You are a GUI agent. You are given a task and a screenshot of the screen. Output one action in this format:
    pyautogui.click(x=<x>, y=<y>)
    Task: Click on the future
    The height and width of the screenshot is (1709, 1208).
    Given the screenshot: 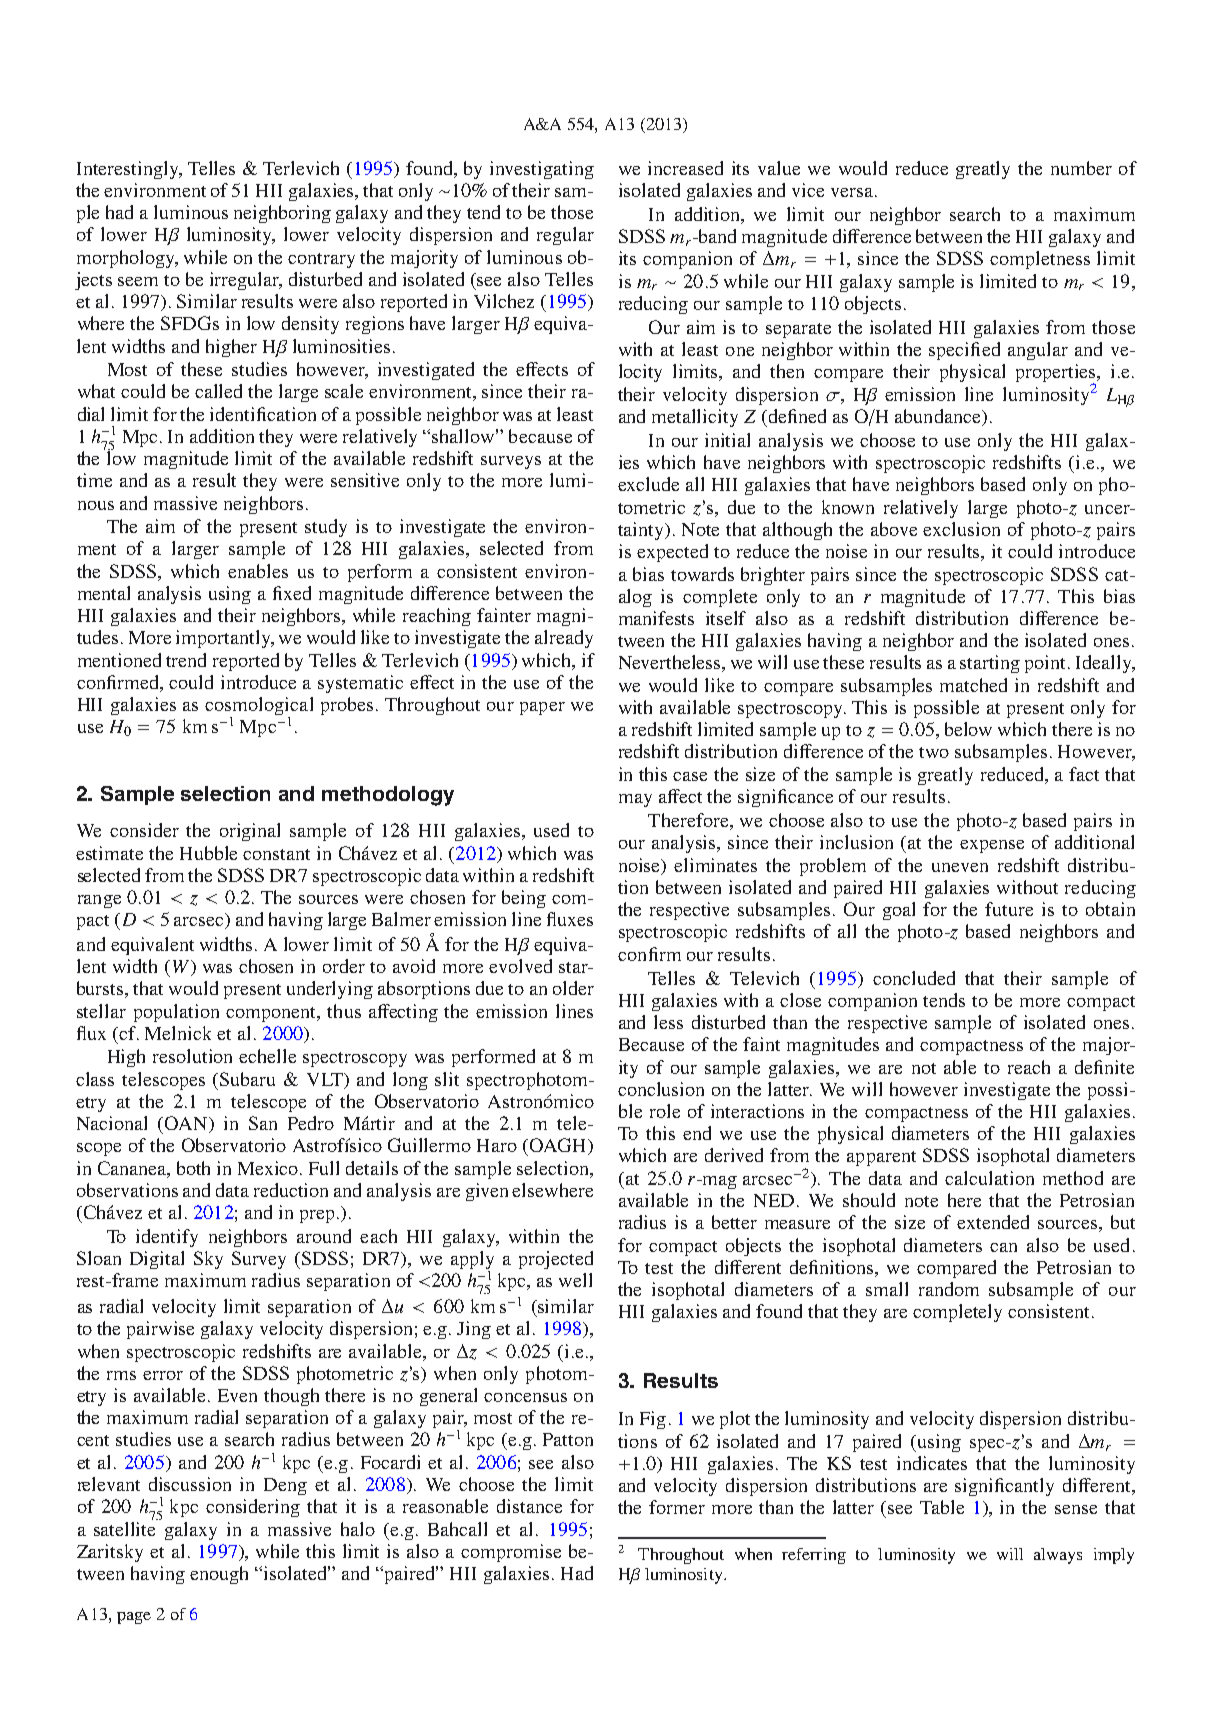 What is the action you would take?
    pyautogui.click(x=1009, y=909)
